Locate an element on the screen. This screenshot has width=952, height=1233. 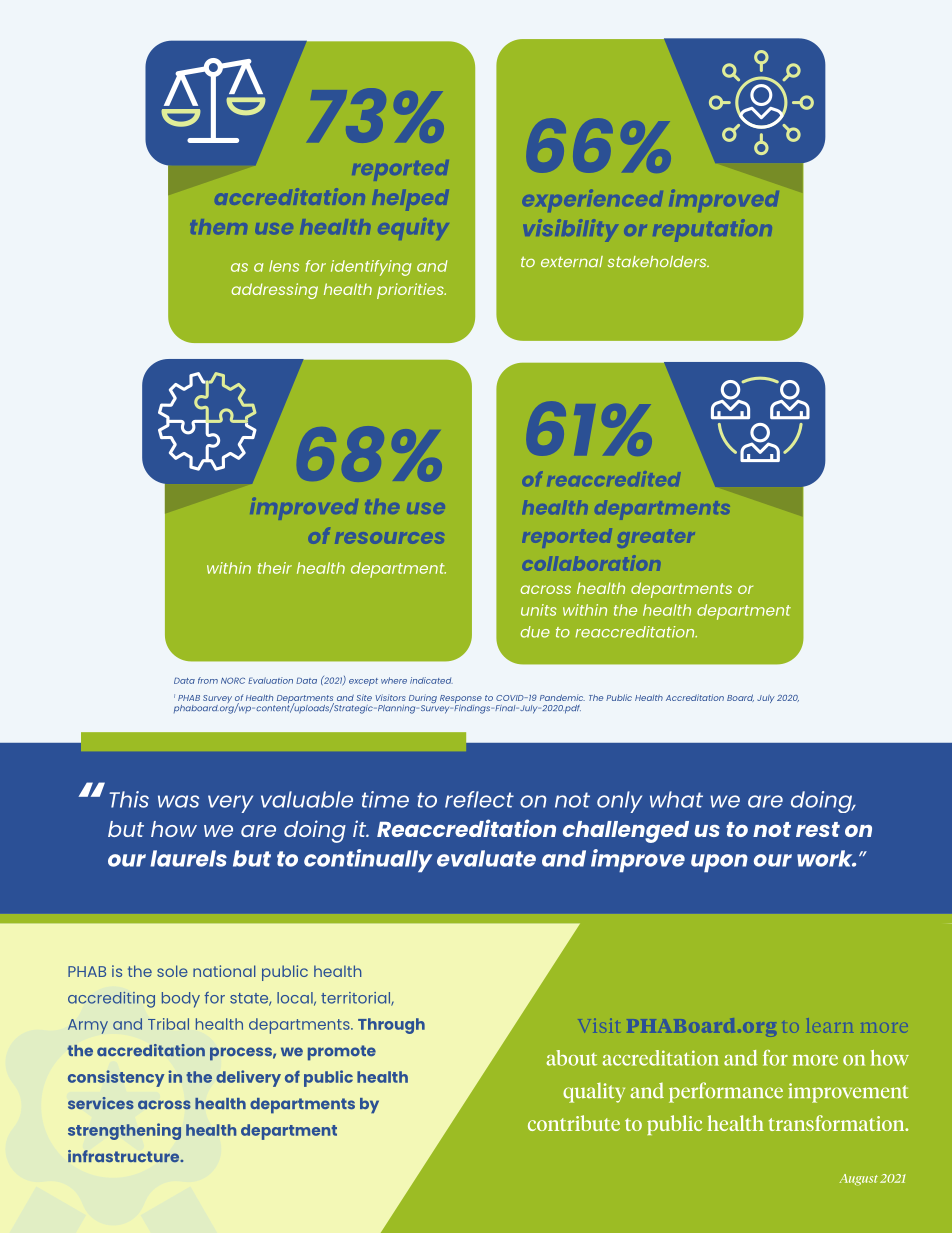
priorities is located at coordinates (411, 291).
